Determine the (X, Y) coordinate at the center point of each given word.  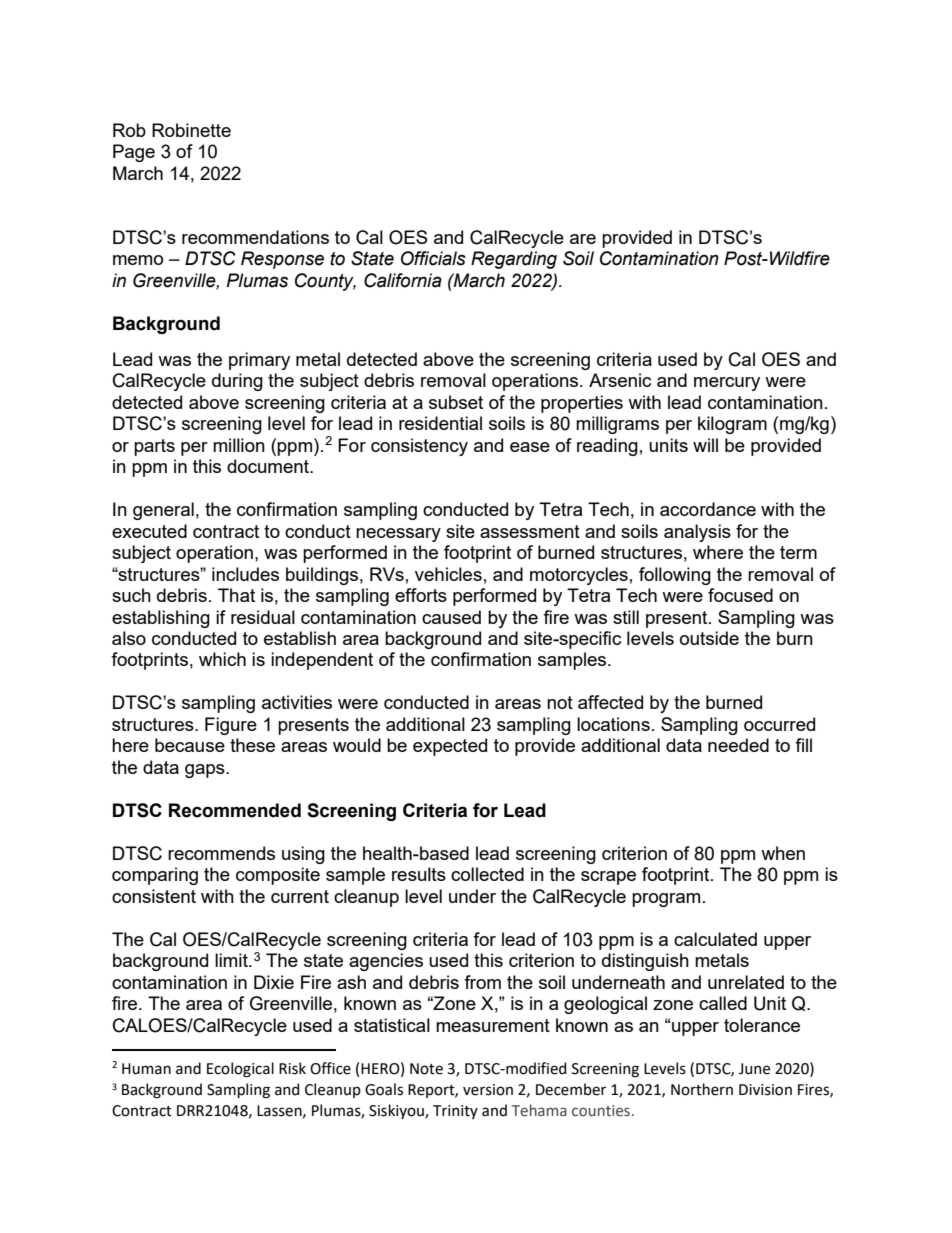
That (236, 595)
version (488, 1090)
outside (709, 638)
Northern (702, 1089)
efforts (421, 595)
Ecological (240, 1070)
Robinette (191, 130)
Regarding (514, 260)
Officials (433, 258)
